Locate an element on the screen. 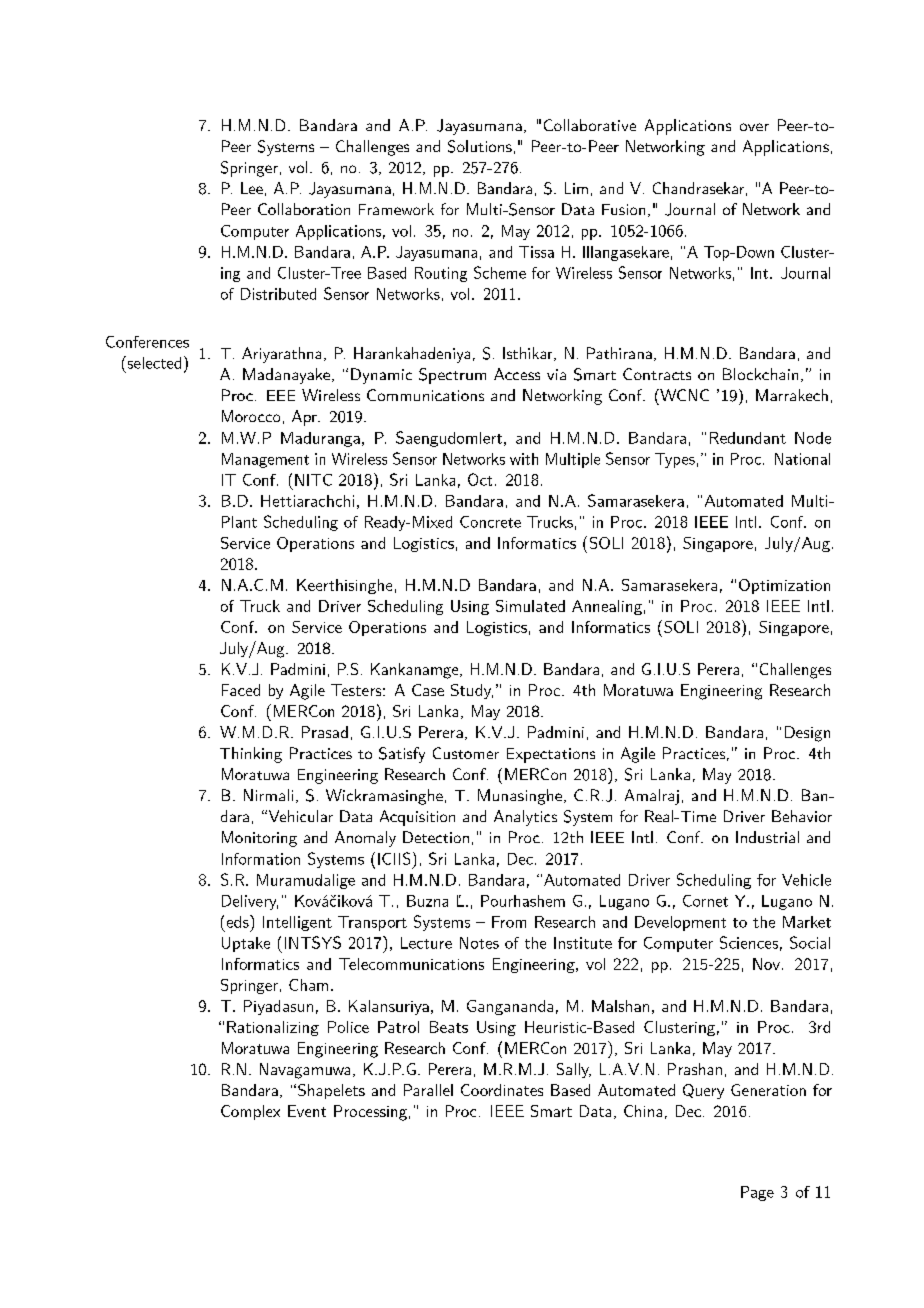 The height and width of the screenshot is (1308, 924). Lee is located at coordinates (252, 188).
